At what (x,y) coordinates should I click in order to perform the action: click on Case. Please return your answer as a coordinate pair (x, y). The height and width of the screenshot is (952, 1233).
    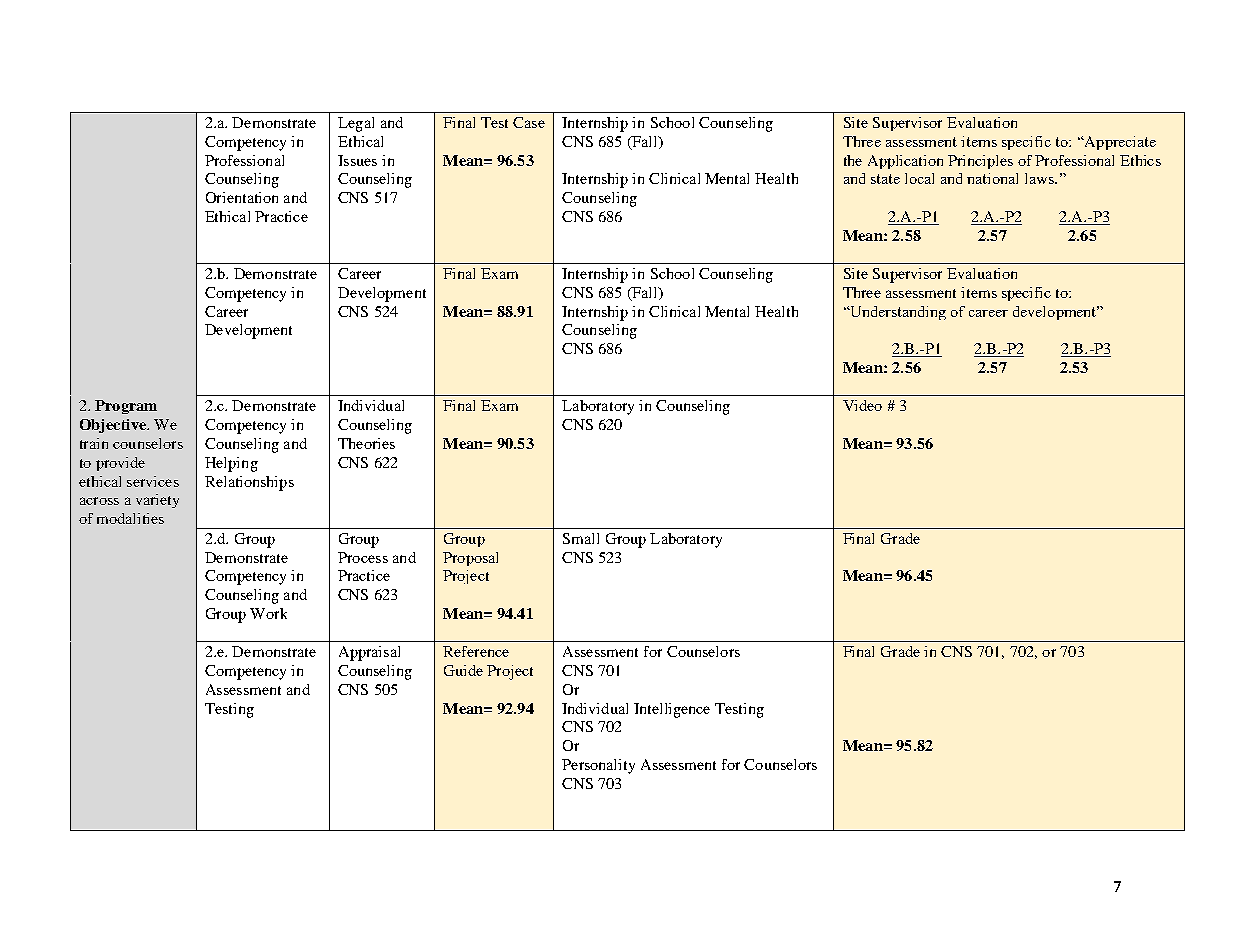
    Looking at the image, I should click on (529, 122).
